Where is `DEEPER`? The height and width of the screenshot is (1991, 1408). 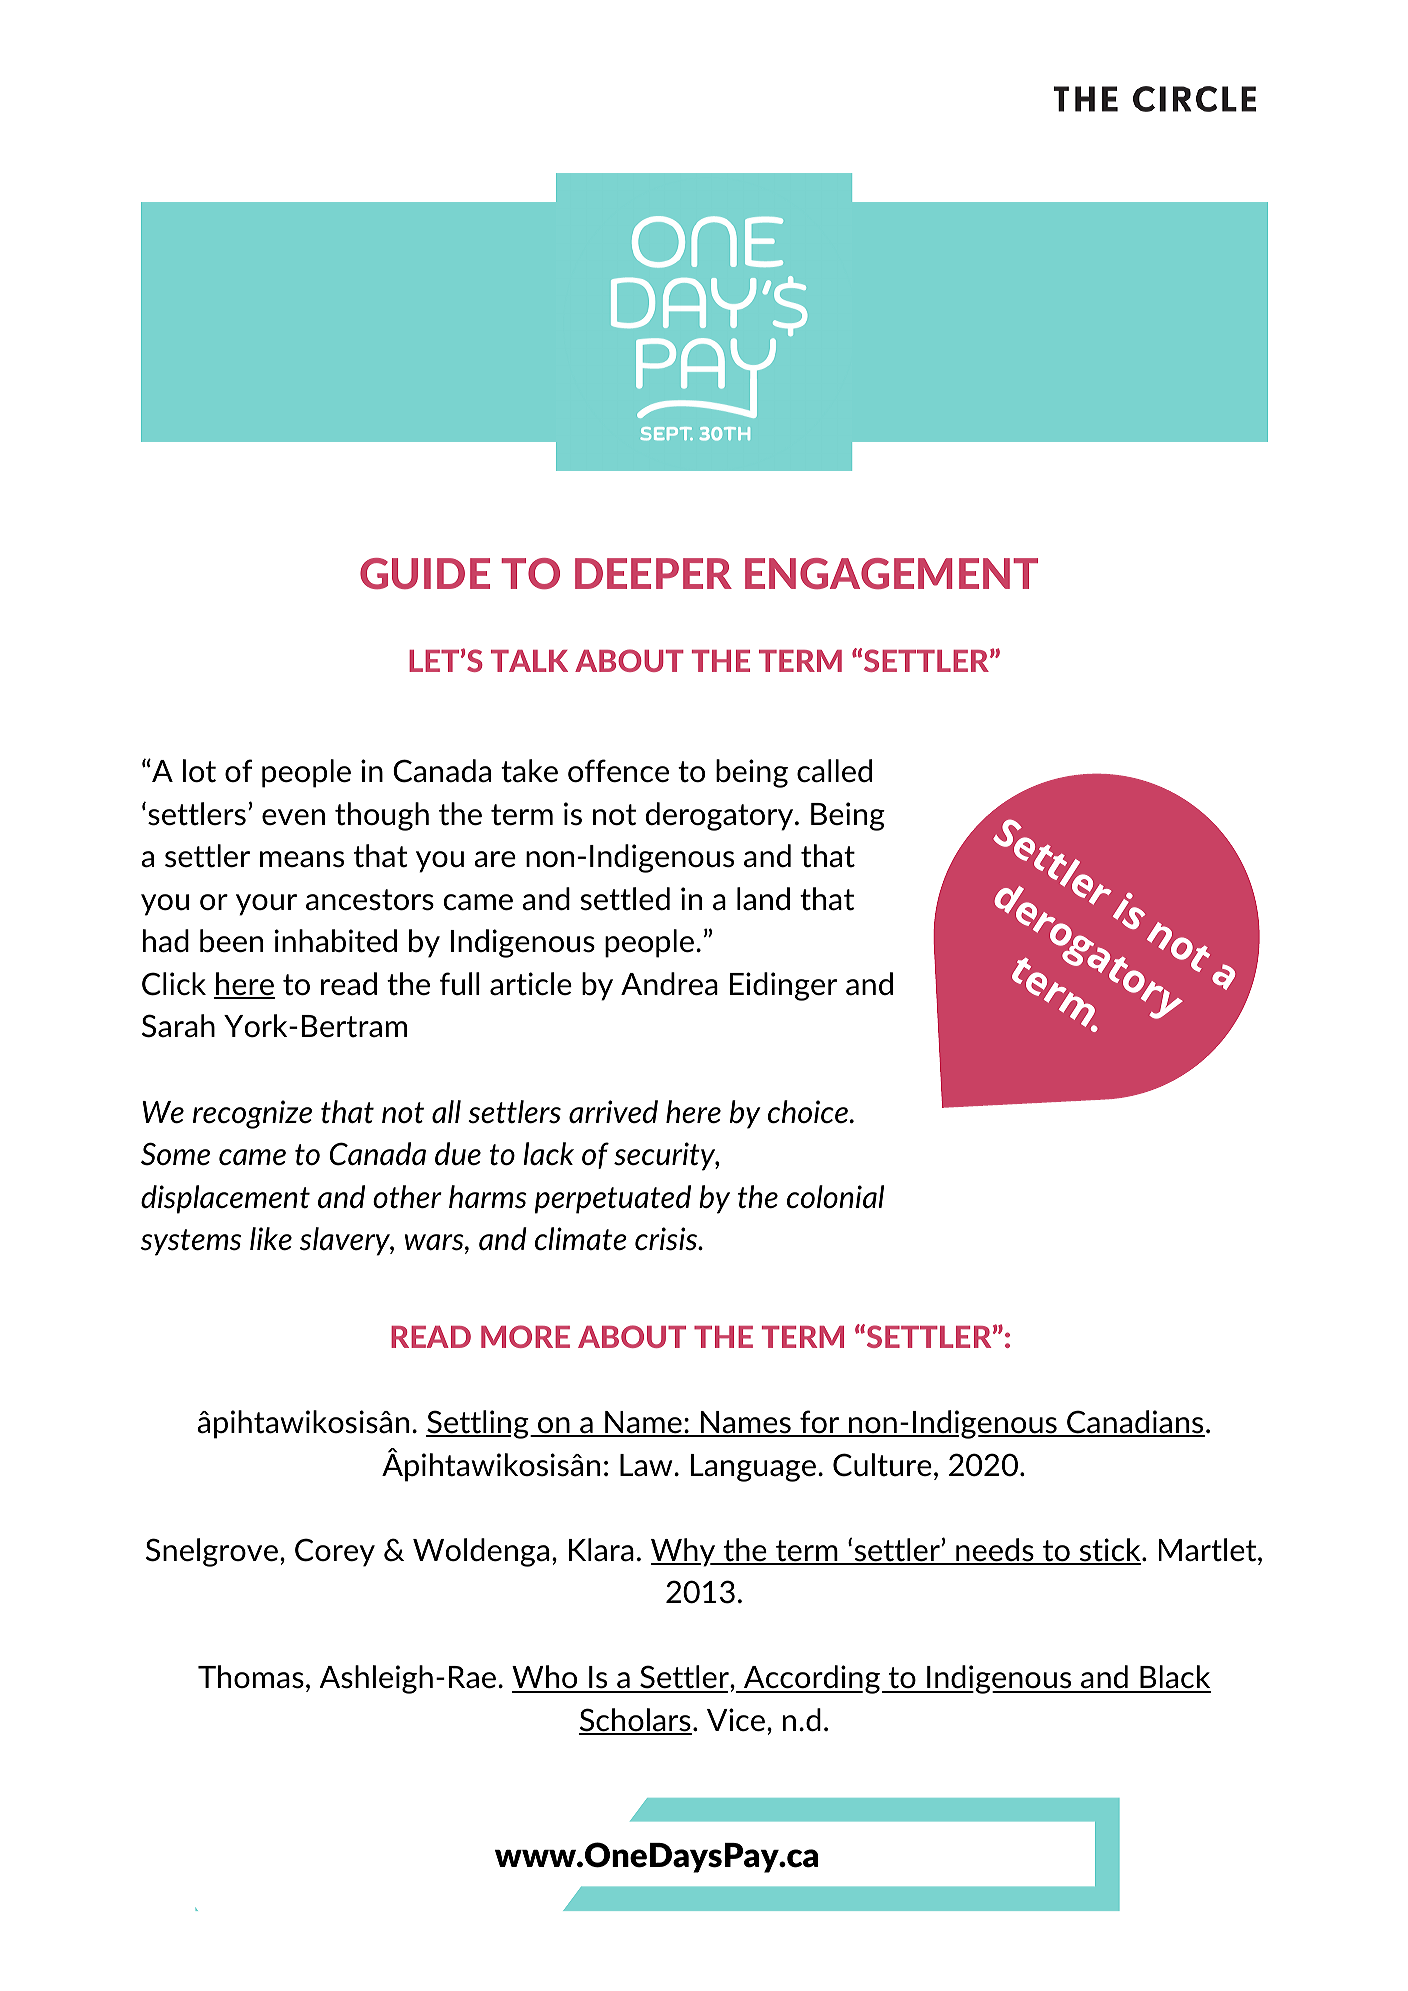 DEEPER is located at coordinates (653, 573).
